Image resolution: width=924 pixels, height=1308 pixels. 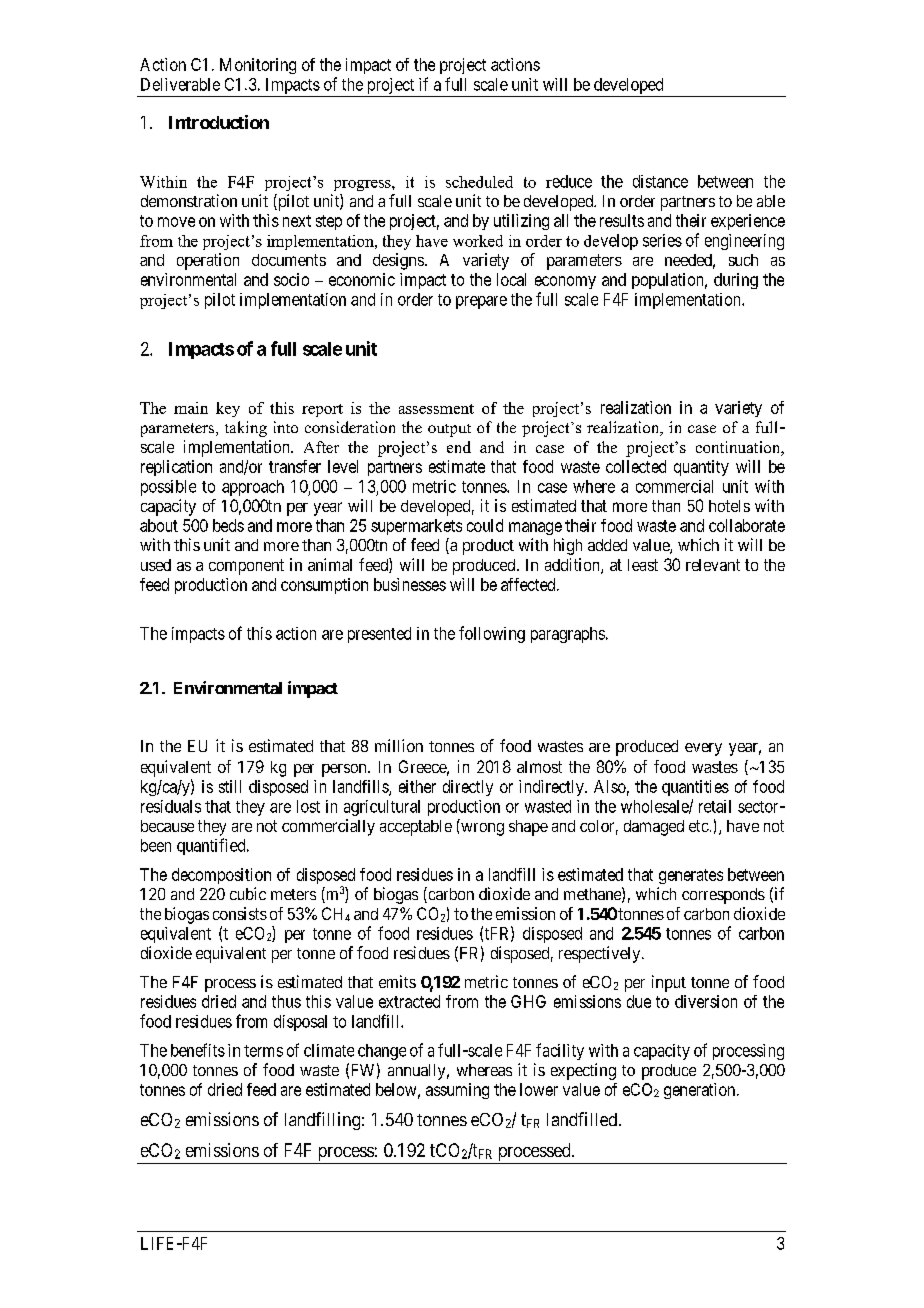 What do you see at coordinates (246, 567) in the page?
I see `component` at bounding box center [246, 567].
